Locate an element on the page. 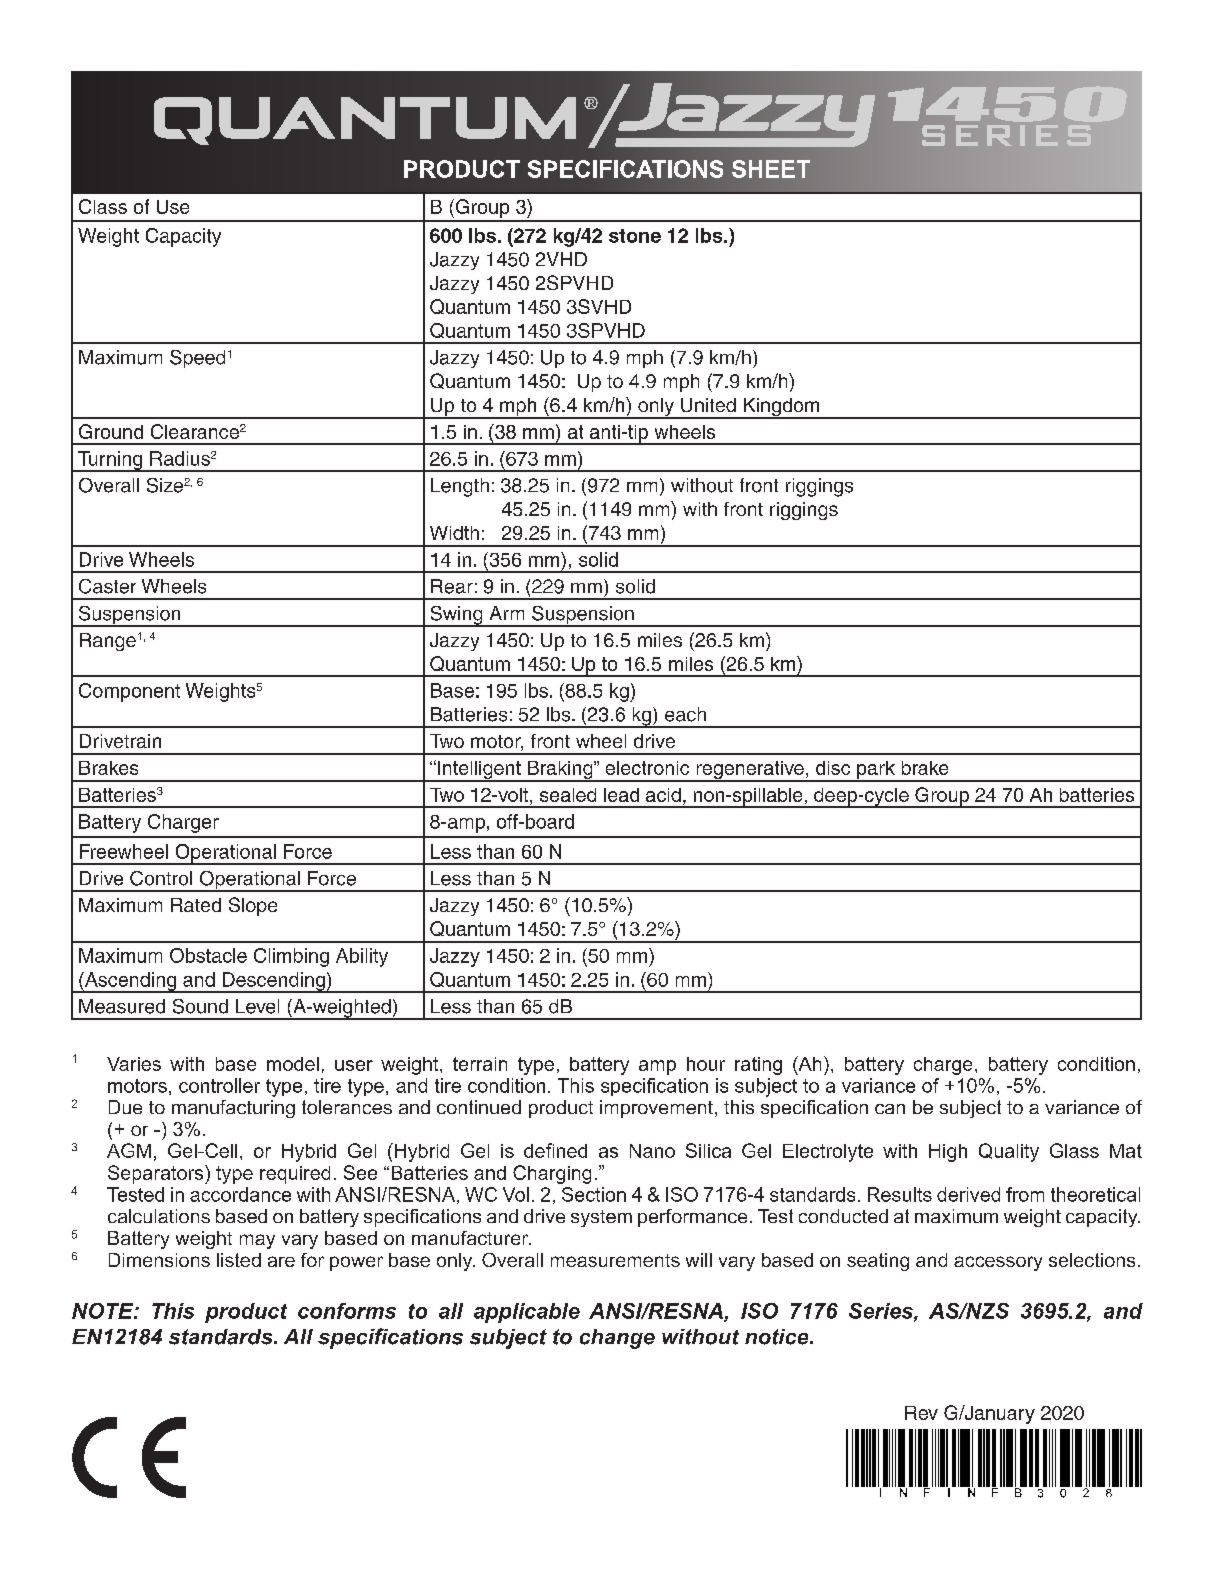 This document has height=1570, width=1213. conforms is located at coordinates (347, 1311).
